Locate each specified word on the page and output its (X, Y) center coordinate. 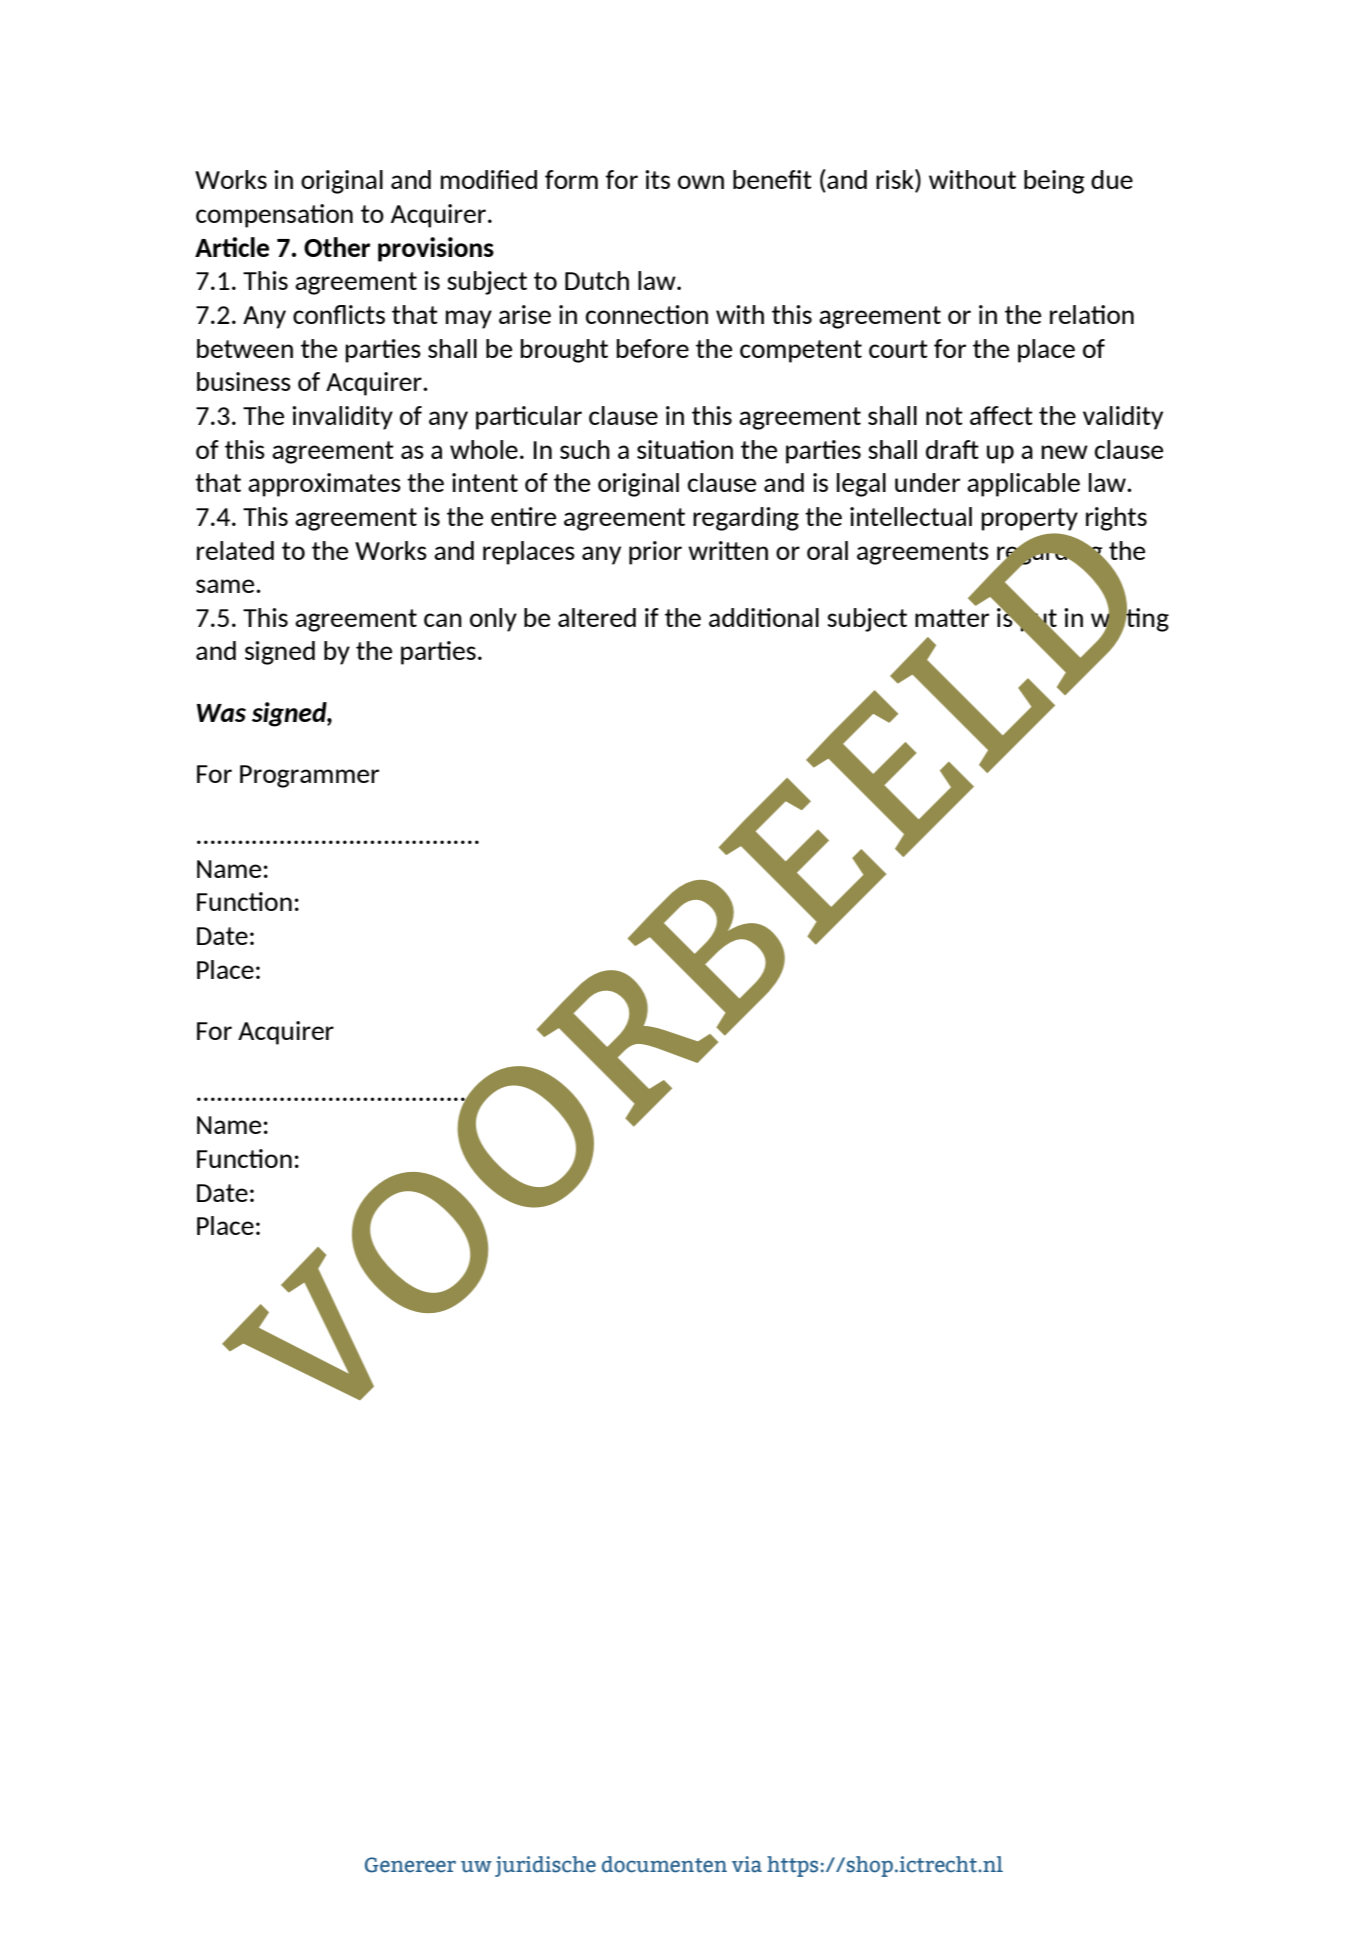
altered (597, 617)
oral (827, 550)
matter (952, 618)
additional (764, 617)
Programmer (309, 776)
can (443, 620)
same (226, 586)
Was (221, 713)
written (728, 550)
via (747, 1864)
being (1054, 182)
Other (337, 247)
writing (1130, 619)
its (657, 179)
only (493, 620)
